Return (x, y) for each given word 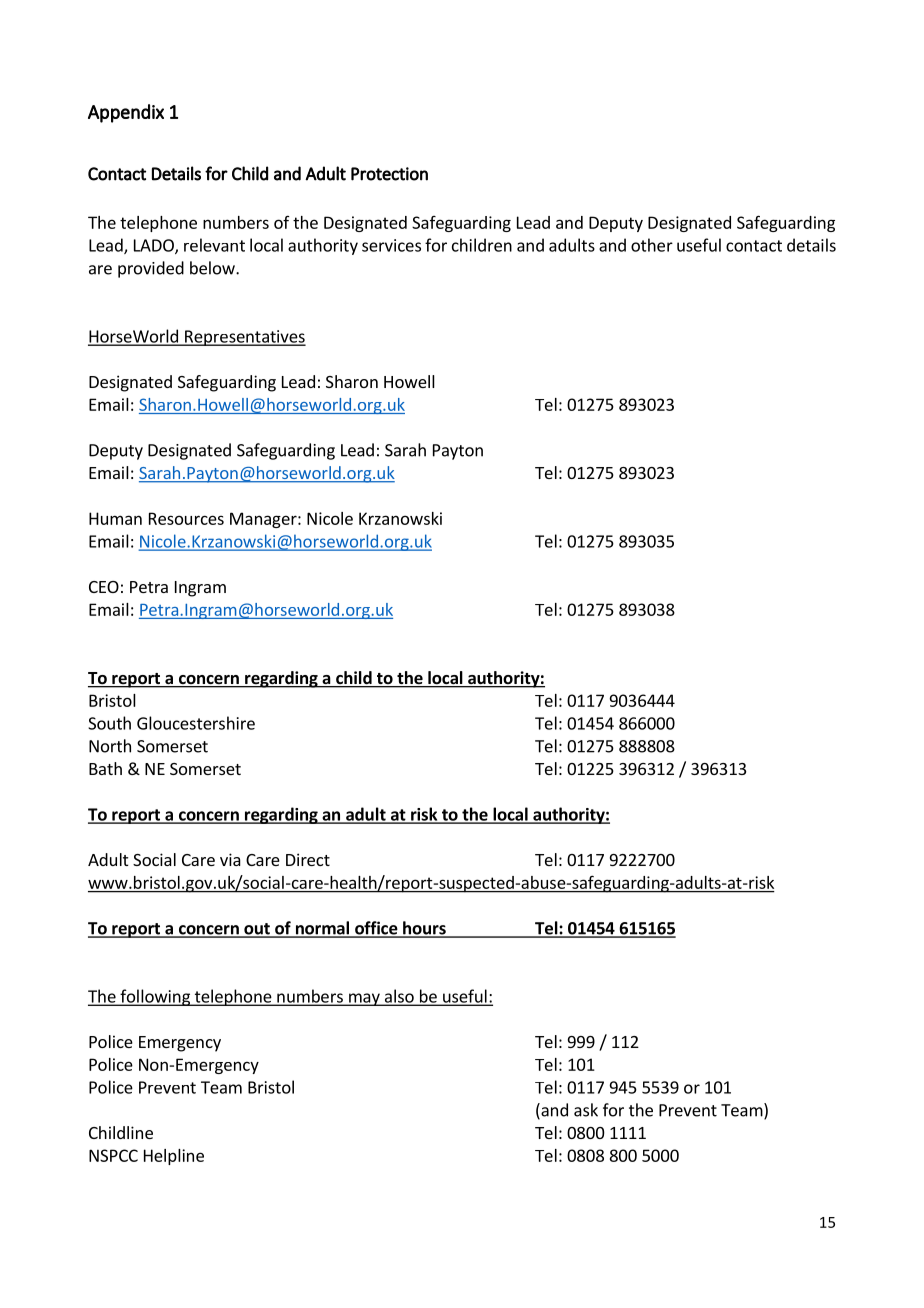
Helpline (174, 1157)
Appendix (126, 113)
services (391, 245)
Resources (186, 518)
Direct (308, 859)
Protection (389, 174)
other (652, 245)
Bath (105, 768)
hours (424, 929)
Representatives (244, 338)
